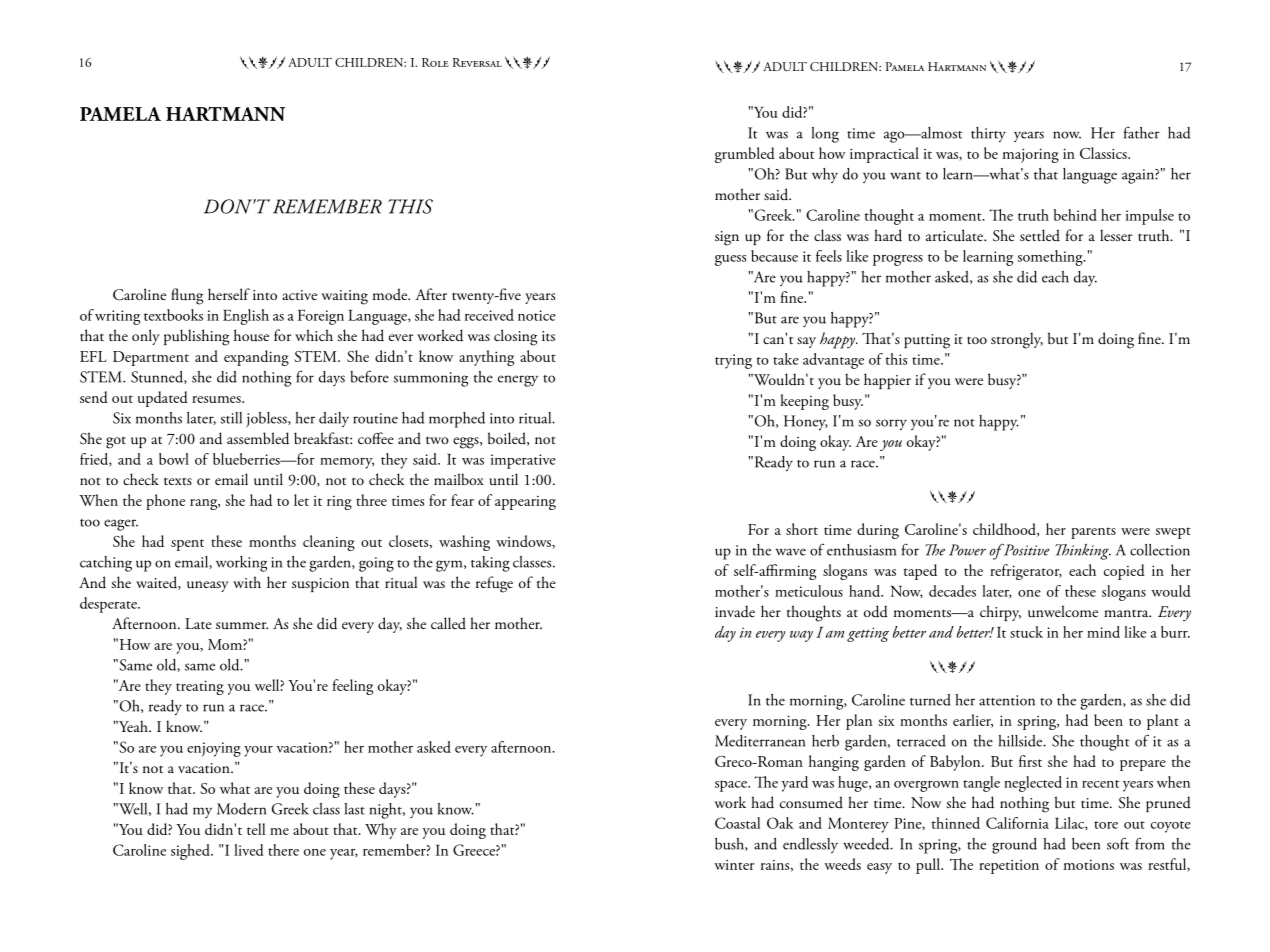 The height and width of the image is (952, 1270). I want to click on thirty, so click(988, 134).
